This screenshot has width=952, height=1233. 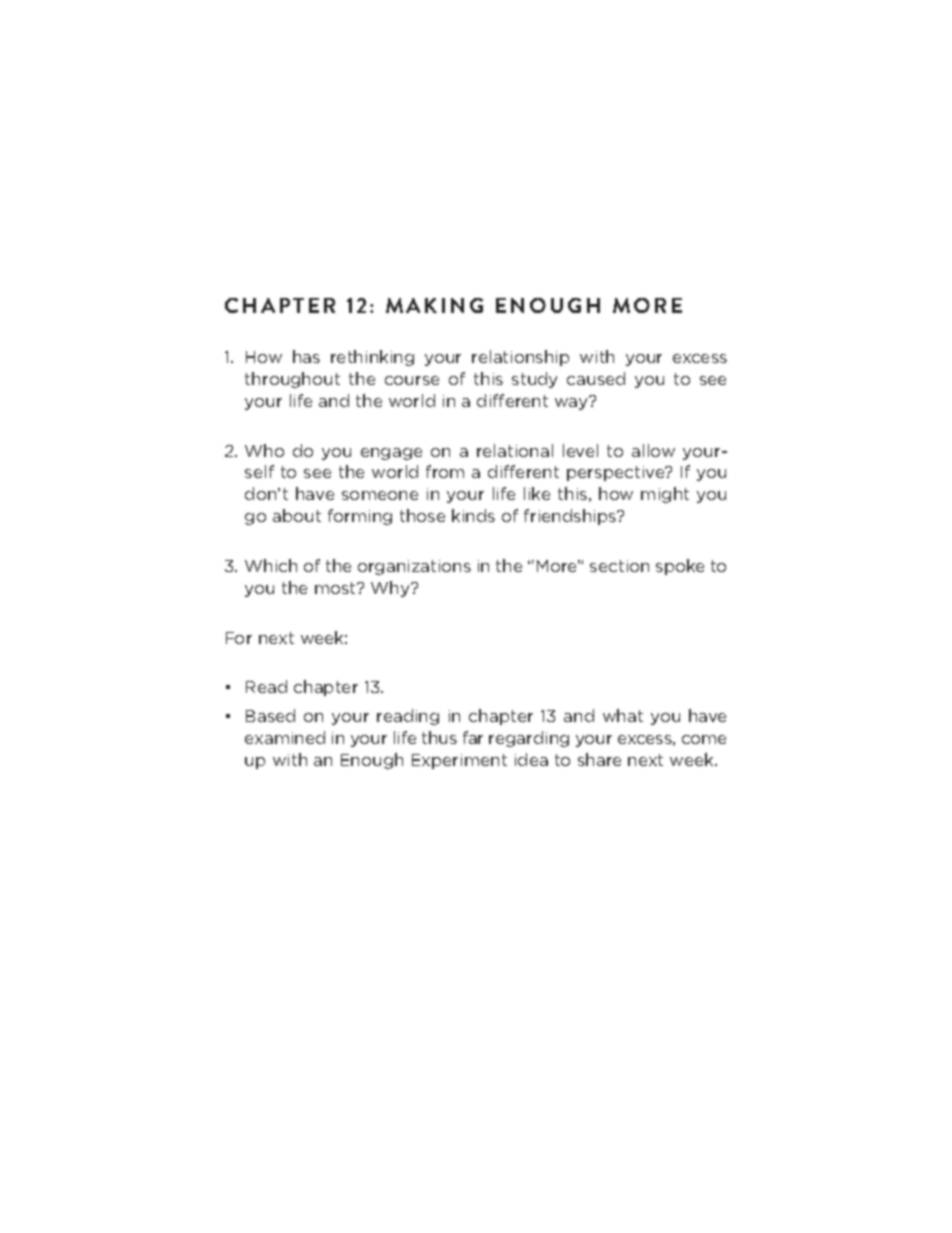 What do you see at coordinates (271, 565) in the screenshot?
I see `Which` at bounding box center [271, 565].
